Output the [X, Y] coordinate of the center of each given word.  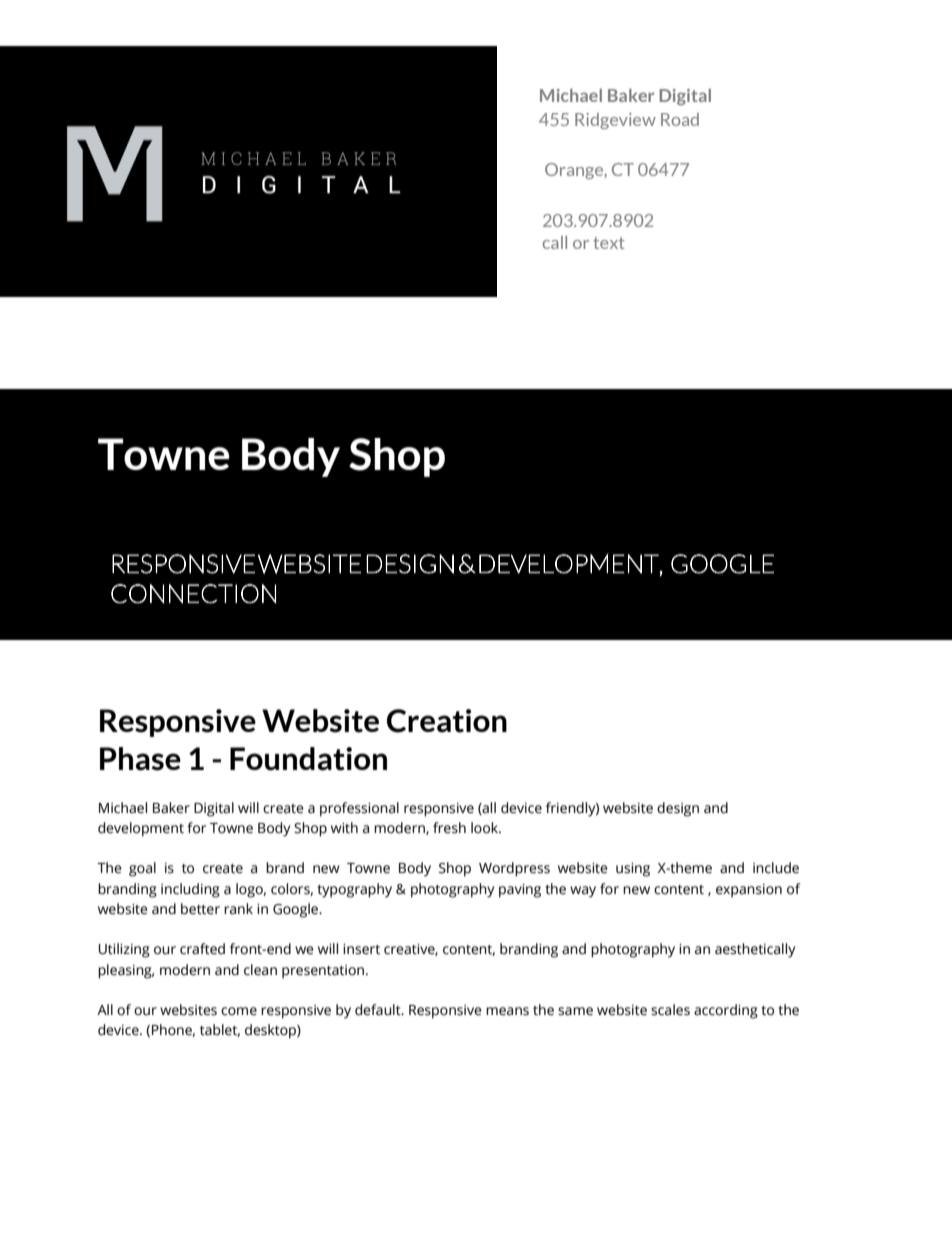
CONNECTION [193, 594]
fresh [449, 828]
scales [670, 1010]
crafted [202, 949]
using [633, 870]
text [609, 243]
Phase [140, 759]
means [507, 1011]
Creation [447, 721]
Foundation [308, 759]
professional [359, 809]
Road [680, 119]
